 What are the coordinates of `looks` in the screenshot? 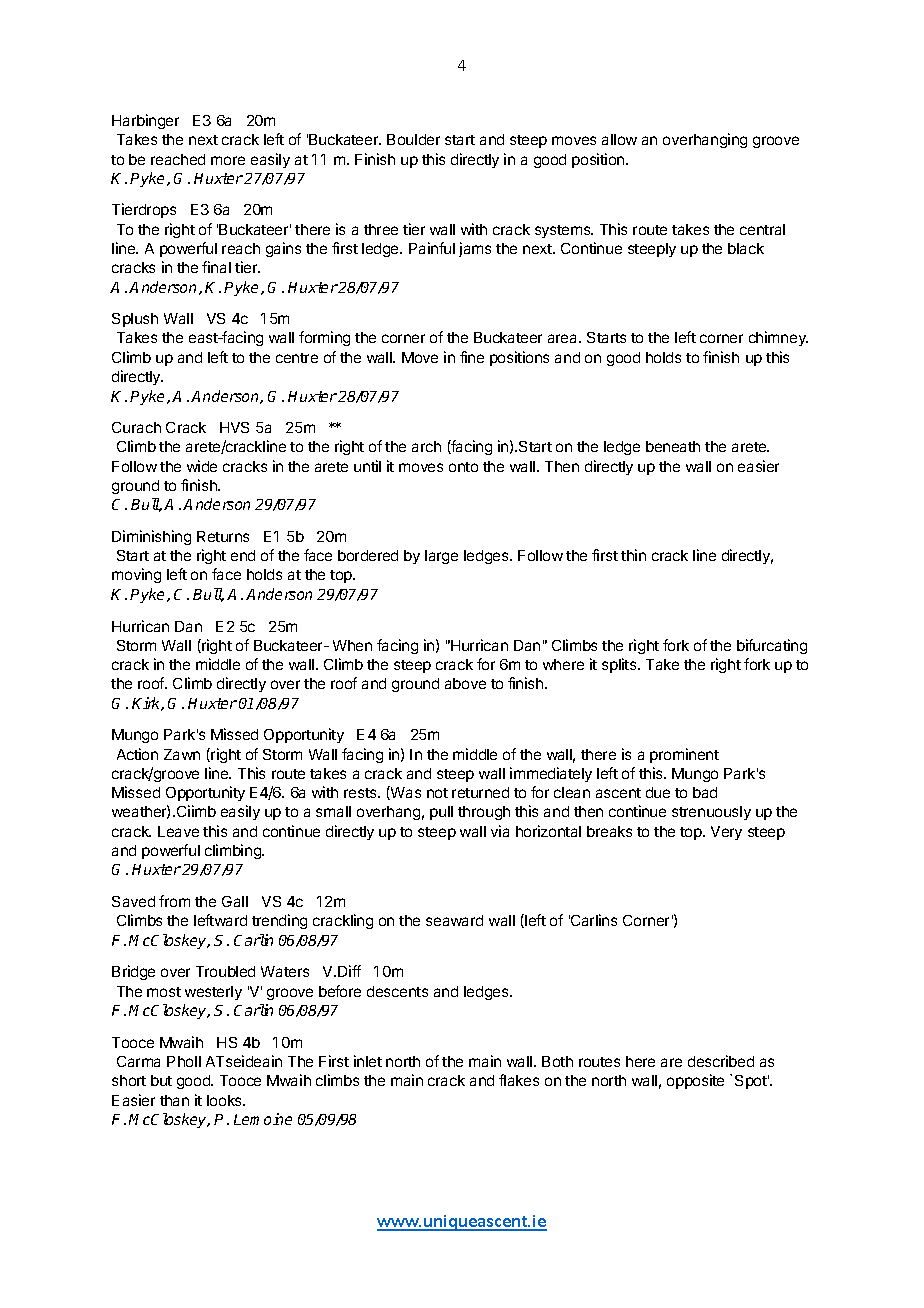 It's located at (226, 1100).
